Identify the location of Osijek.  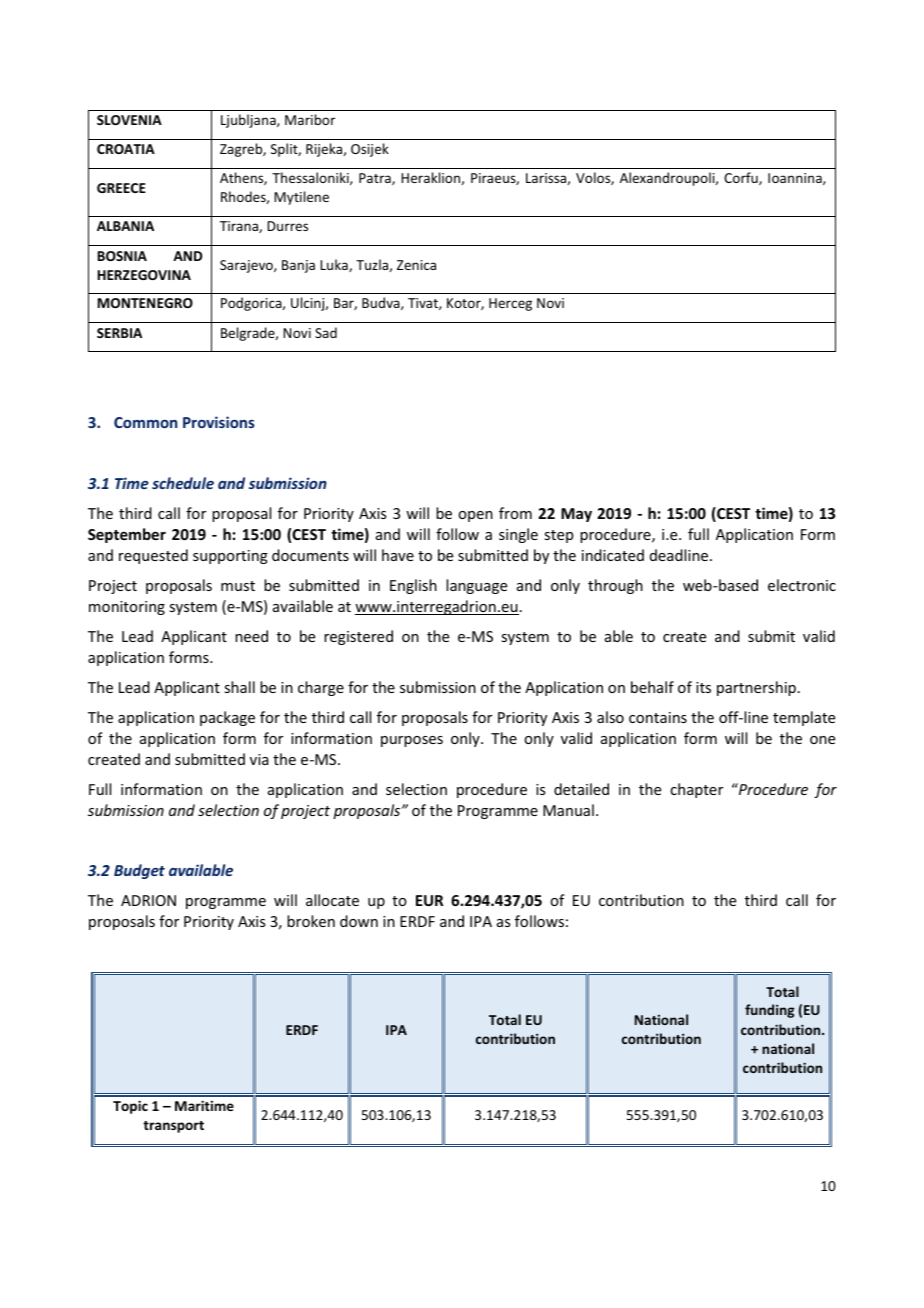
(370, 150).
